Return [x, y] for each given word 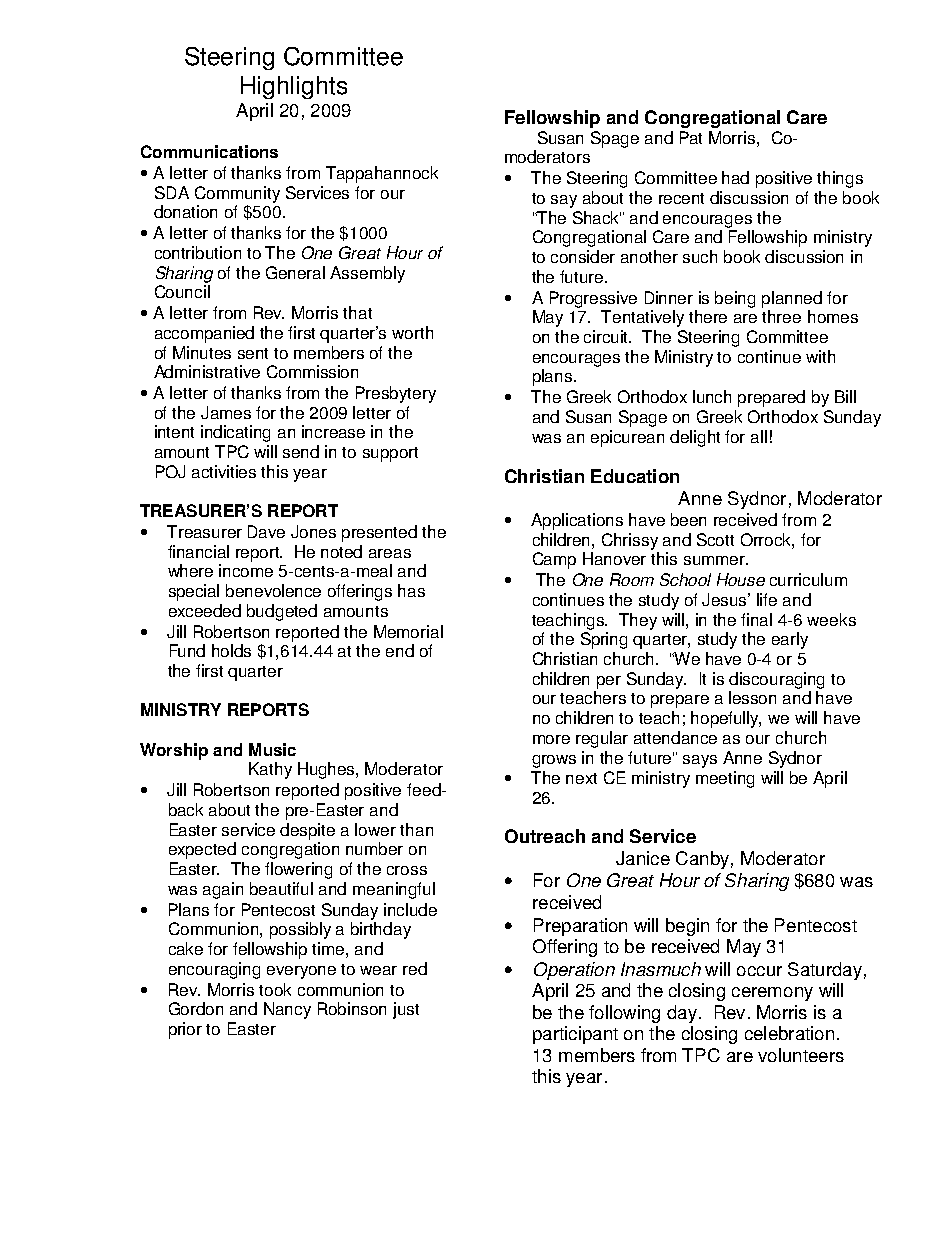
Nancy [287, 1010]
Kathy [270, 770]
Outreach [545, 836]
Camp [554, 560]
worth [412, 332]
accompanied [204, 334]
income [246, 570]
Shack [597, 217]
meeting [725, 779]
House [741, 579]
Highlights [294, 87]
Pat [691, 137]
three [781, 316]
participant [575, 1035]
